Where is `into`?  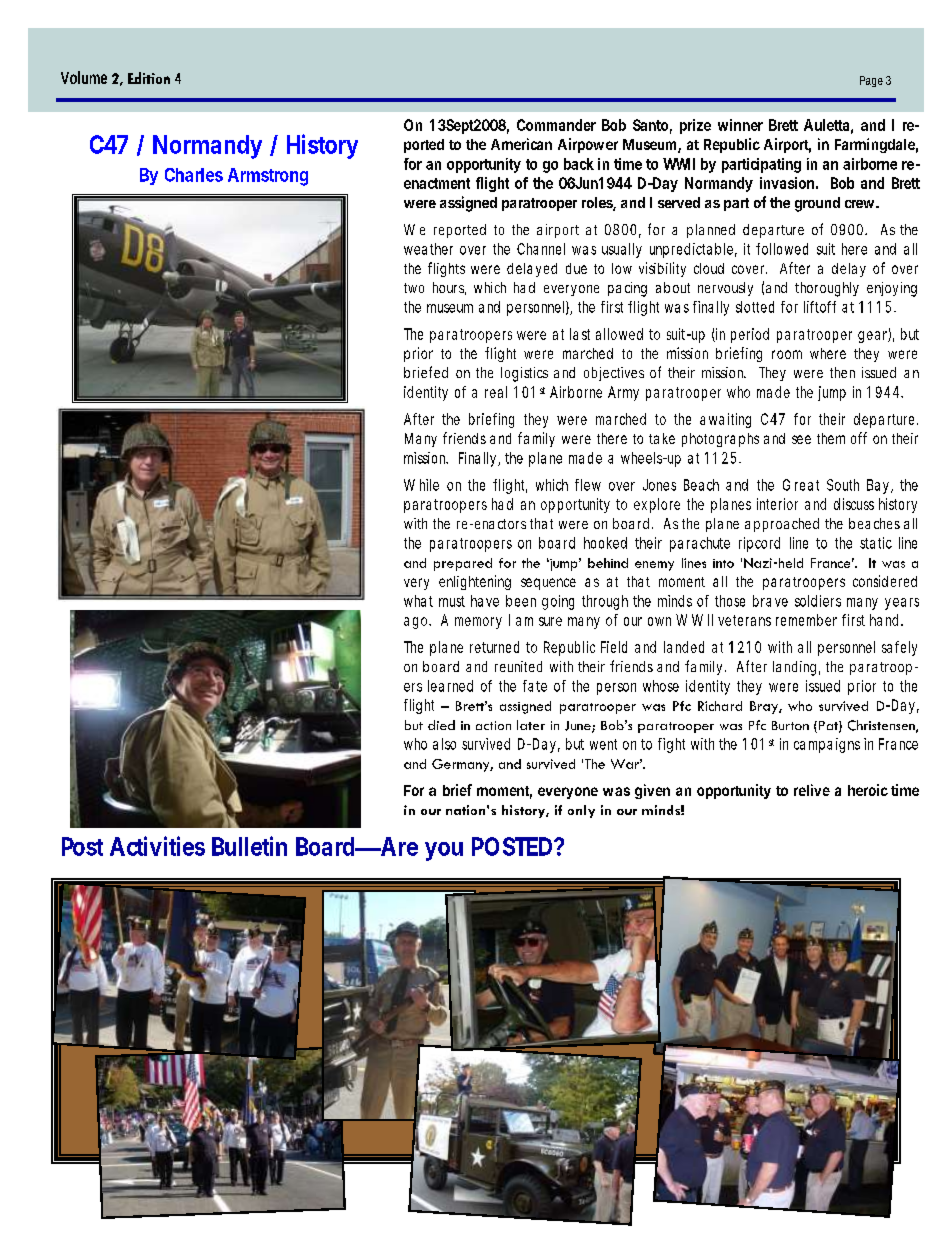
into is located at coordinates (723, 563).
